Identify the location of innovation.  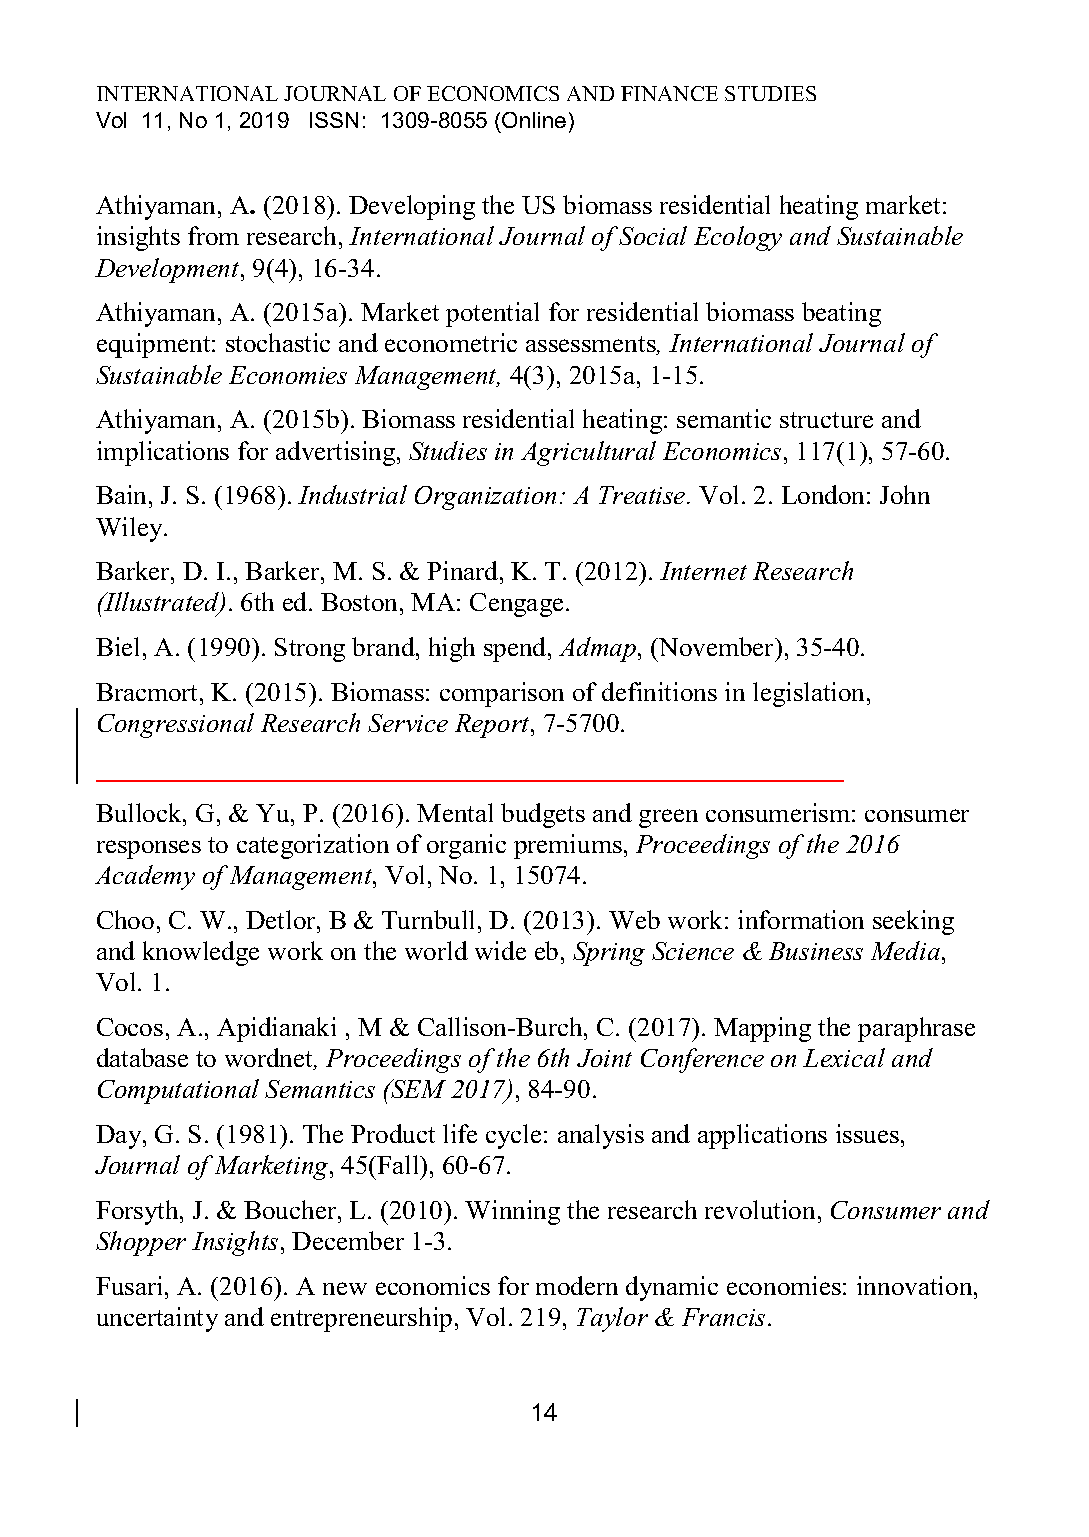
(916, 1285).
